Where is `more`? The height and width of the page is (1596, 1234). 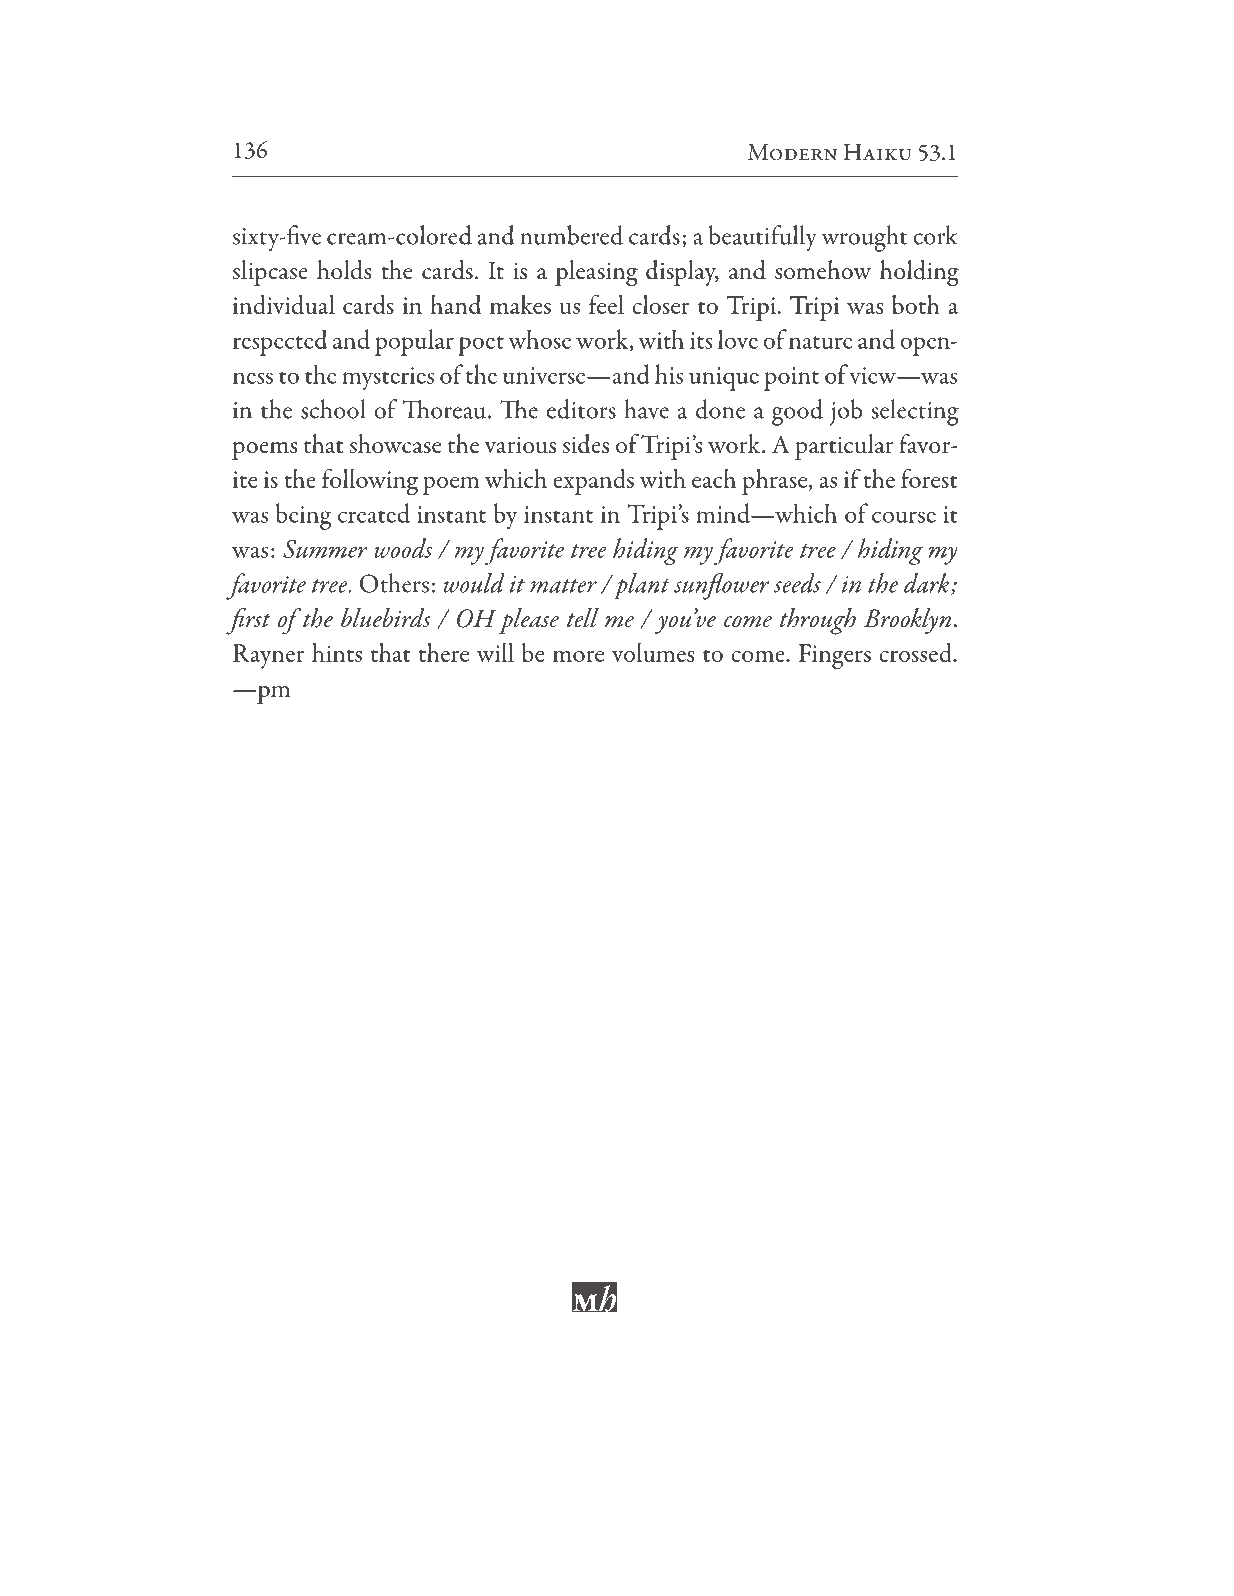
more is located at coordinates (578, 656).
